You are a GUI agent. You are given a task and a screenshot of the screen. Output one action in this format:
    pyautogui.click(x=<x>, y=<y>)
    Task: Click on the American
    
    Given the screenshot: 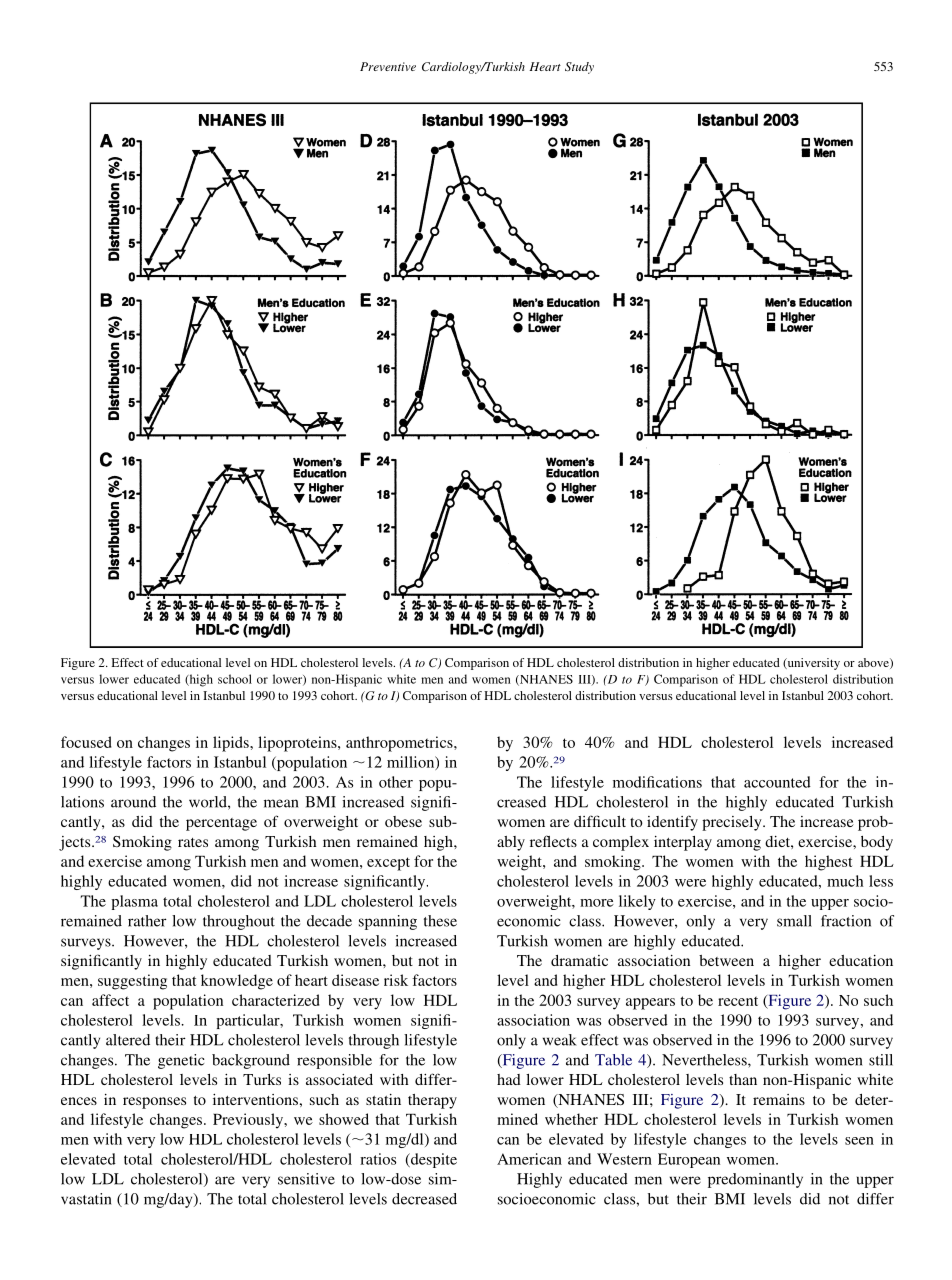 What is the action you would take?
    pyautogui.click(x=529, y=1159)
